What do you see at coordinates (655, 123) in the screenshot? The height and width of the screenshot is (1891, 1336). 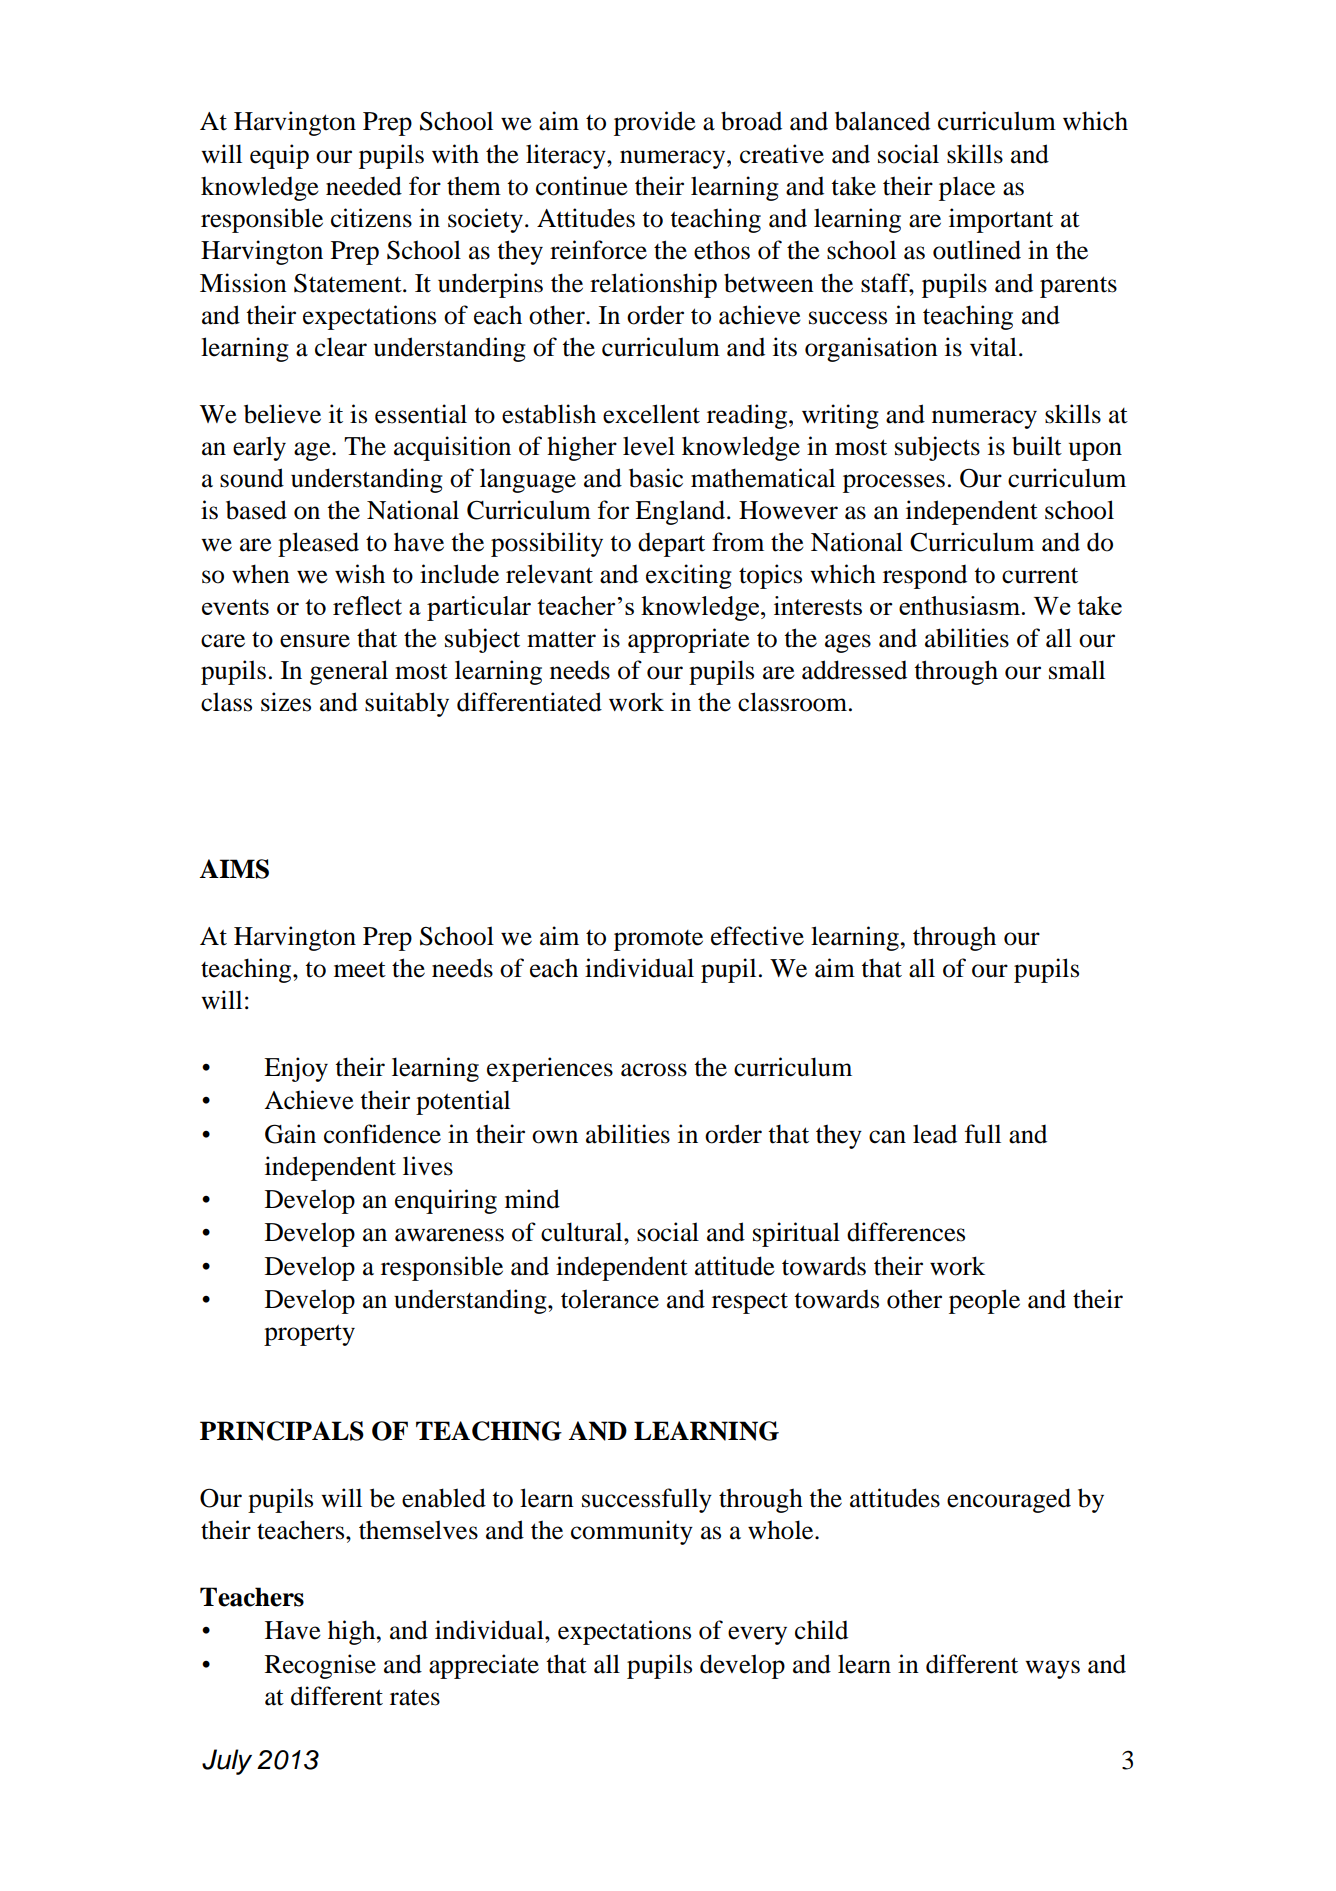 I see `provide` at bounding box center [655, 123].
